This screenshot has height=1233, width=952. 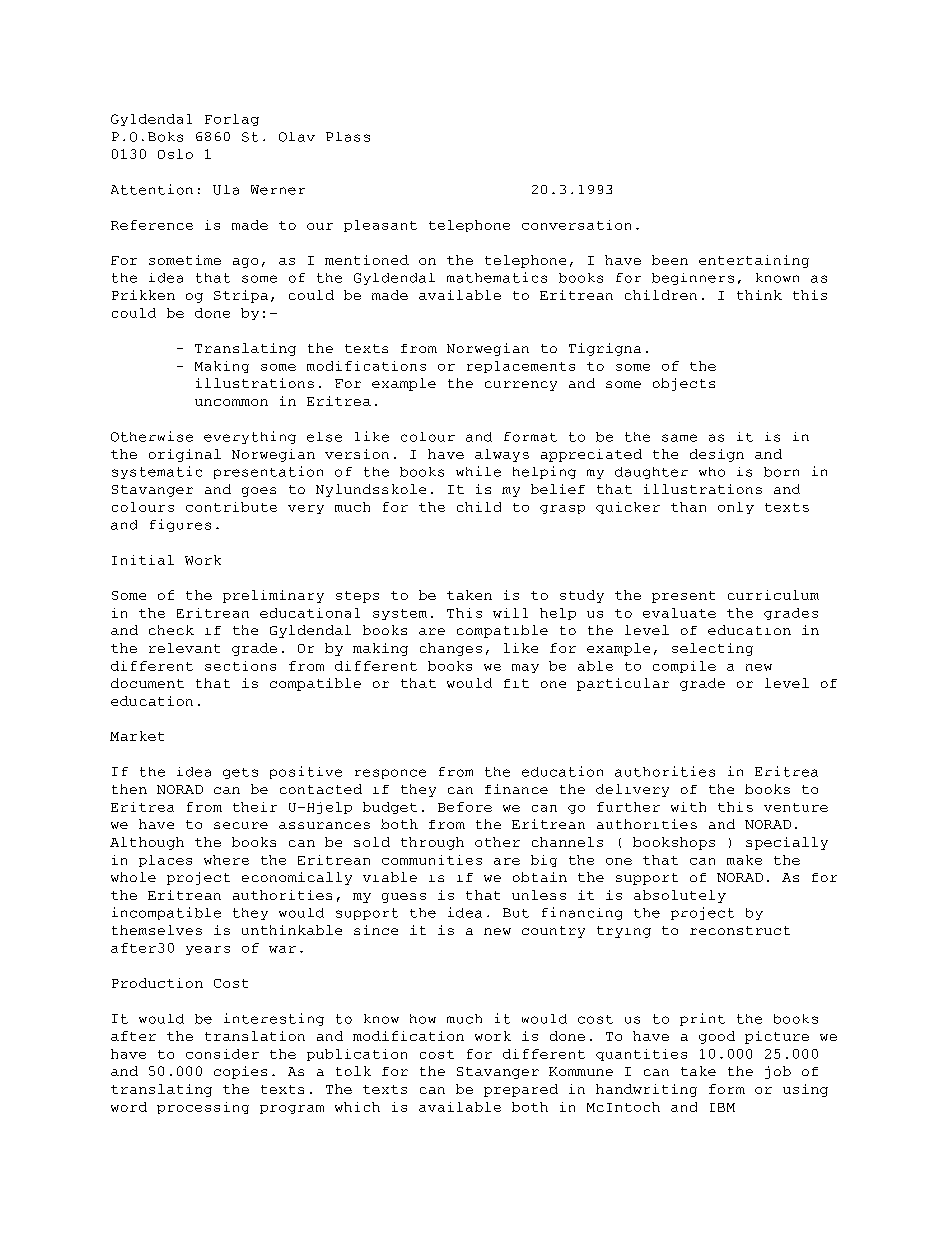 I want to click on entertaining, so click(x=754, y=261).
